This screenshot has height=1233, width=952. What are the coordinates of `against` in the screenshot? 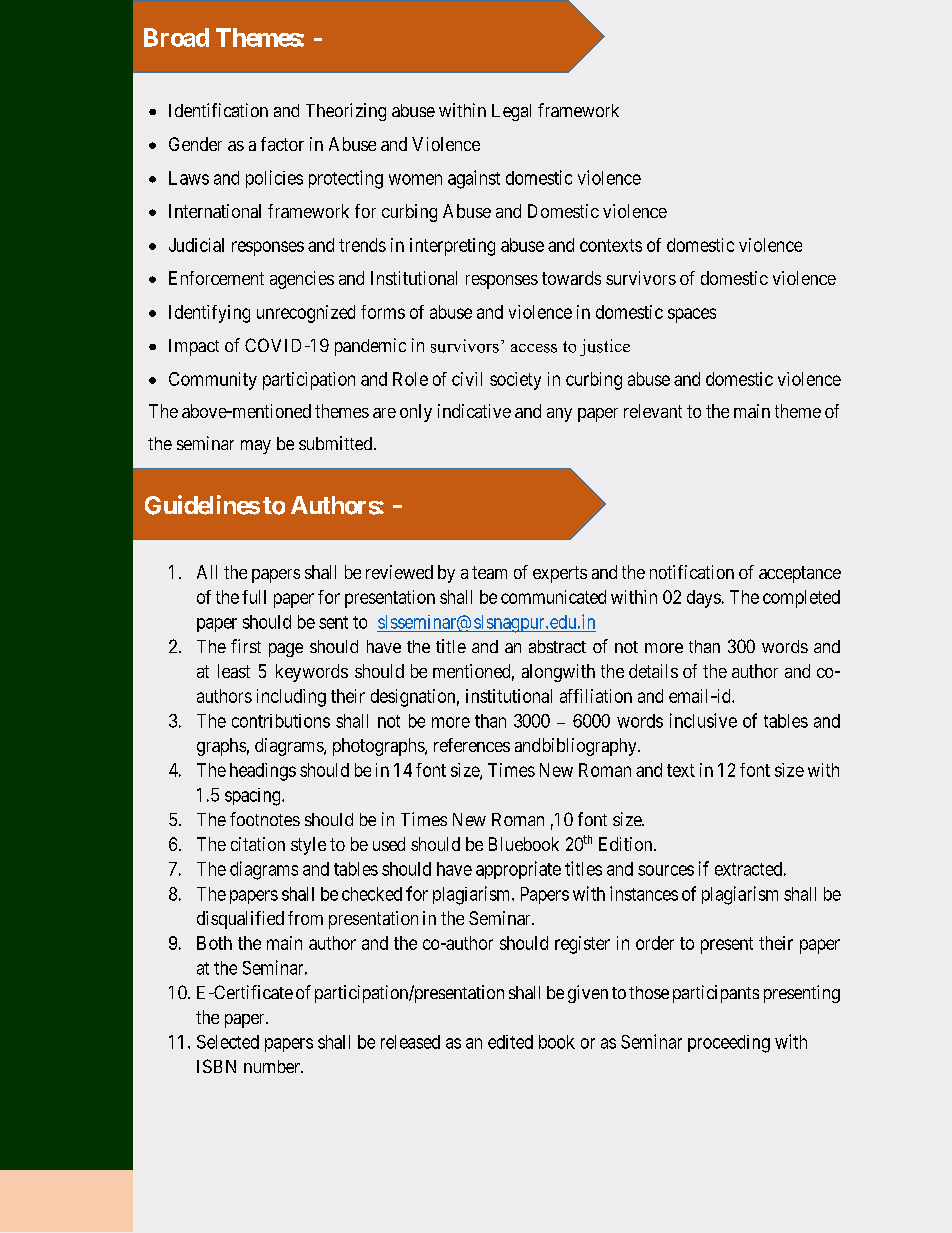 It's located at (474, 179).
